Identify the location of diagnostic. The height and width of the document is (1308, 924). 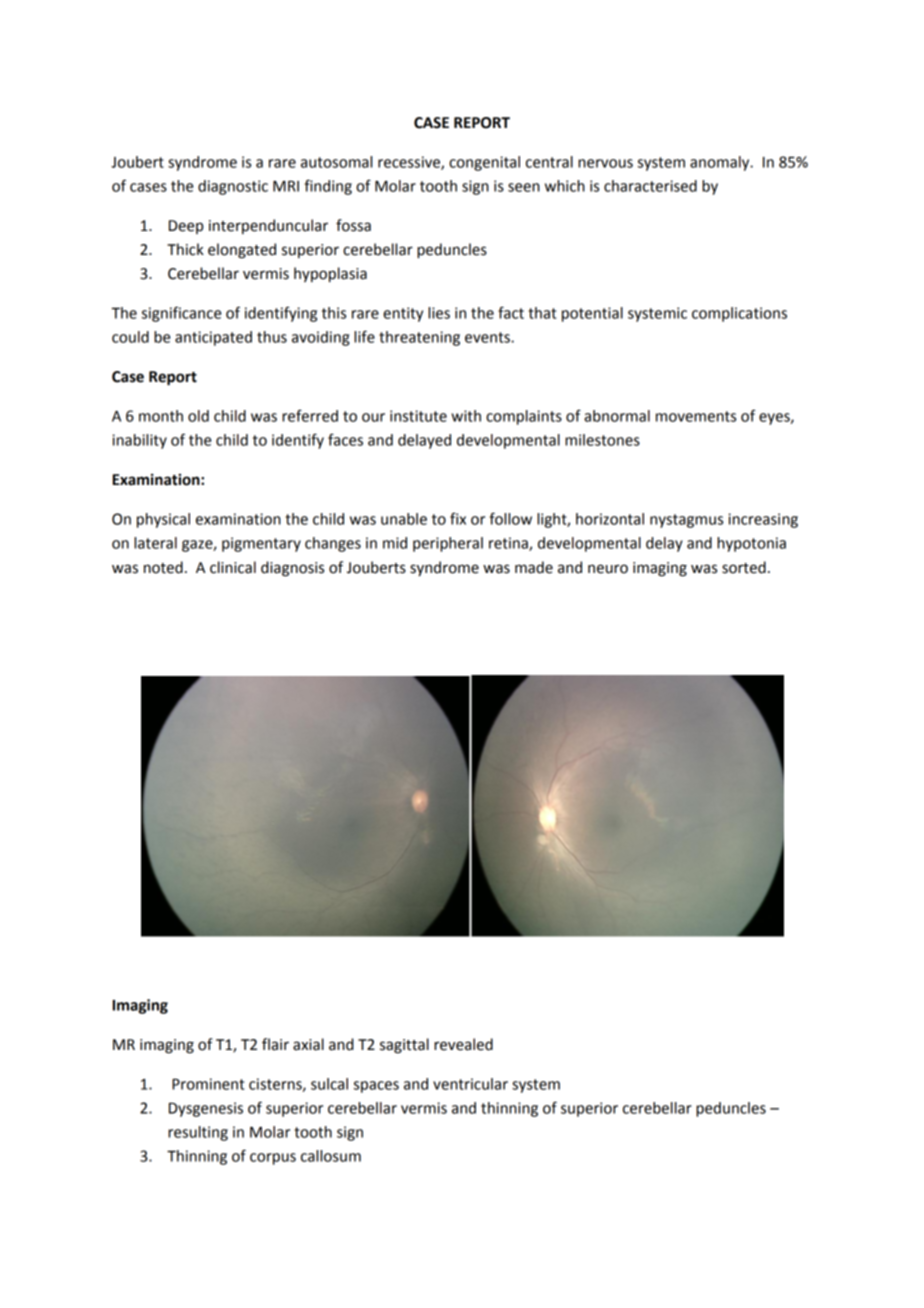
(233, 187).
